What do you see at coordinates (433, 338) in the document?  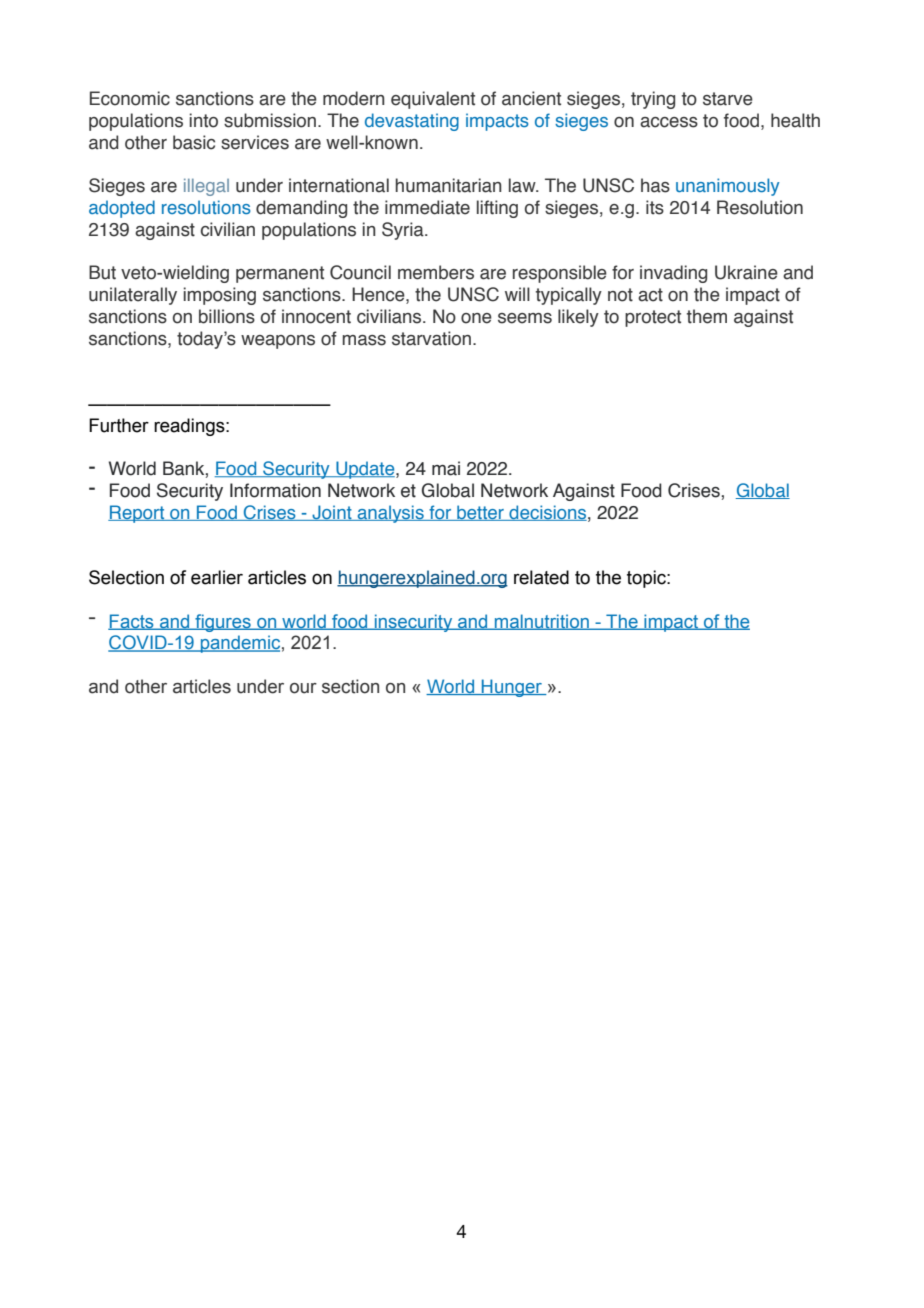 I see `starvation` at bounding box center [433, 338].
